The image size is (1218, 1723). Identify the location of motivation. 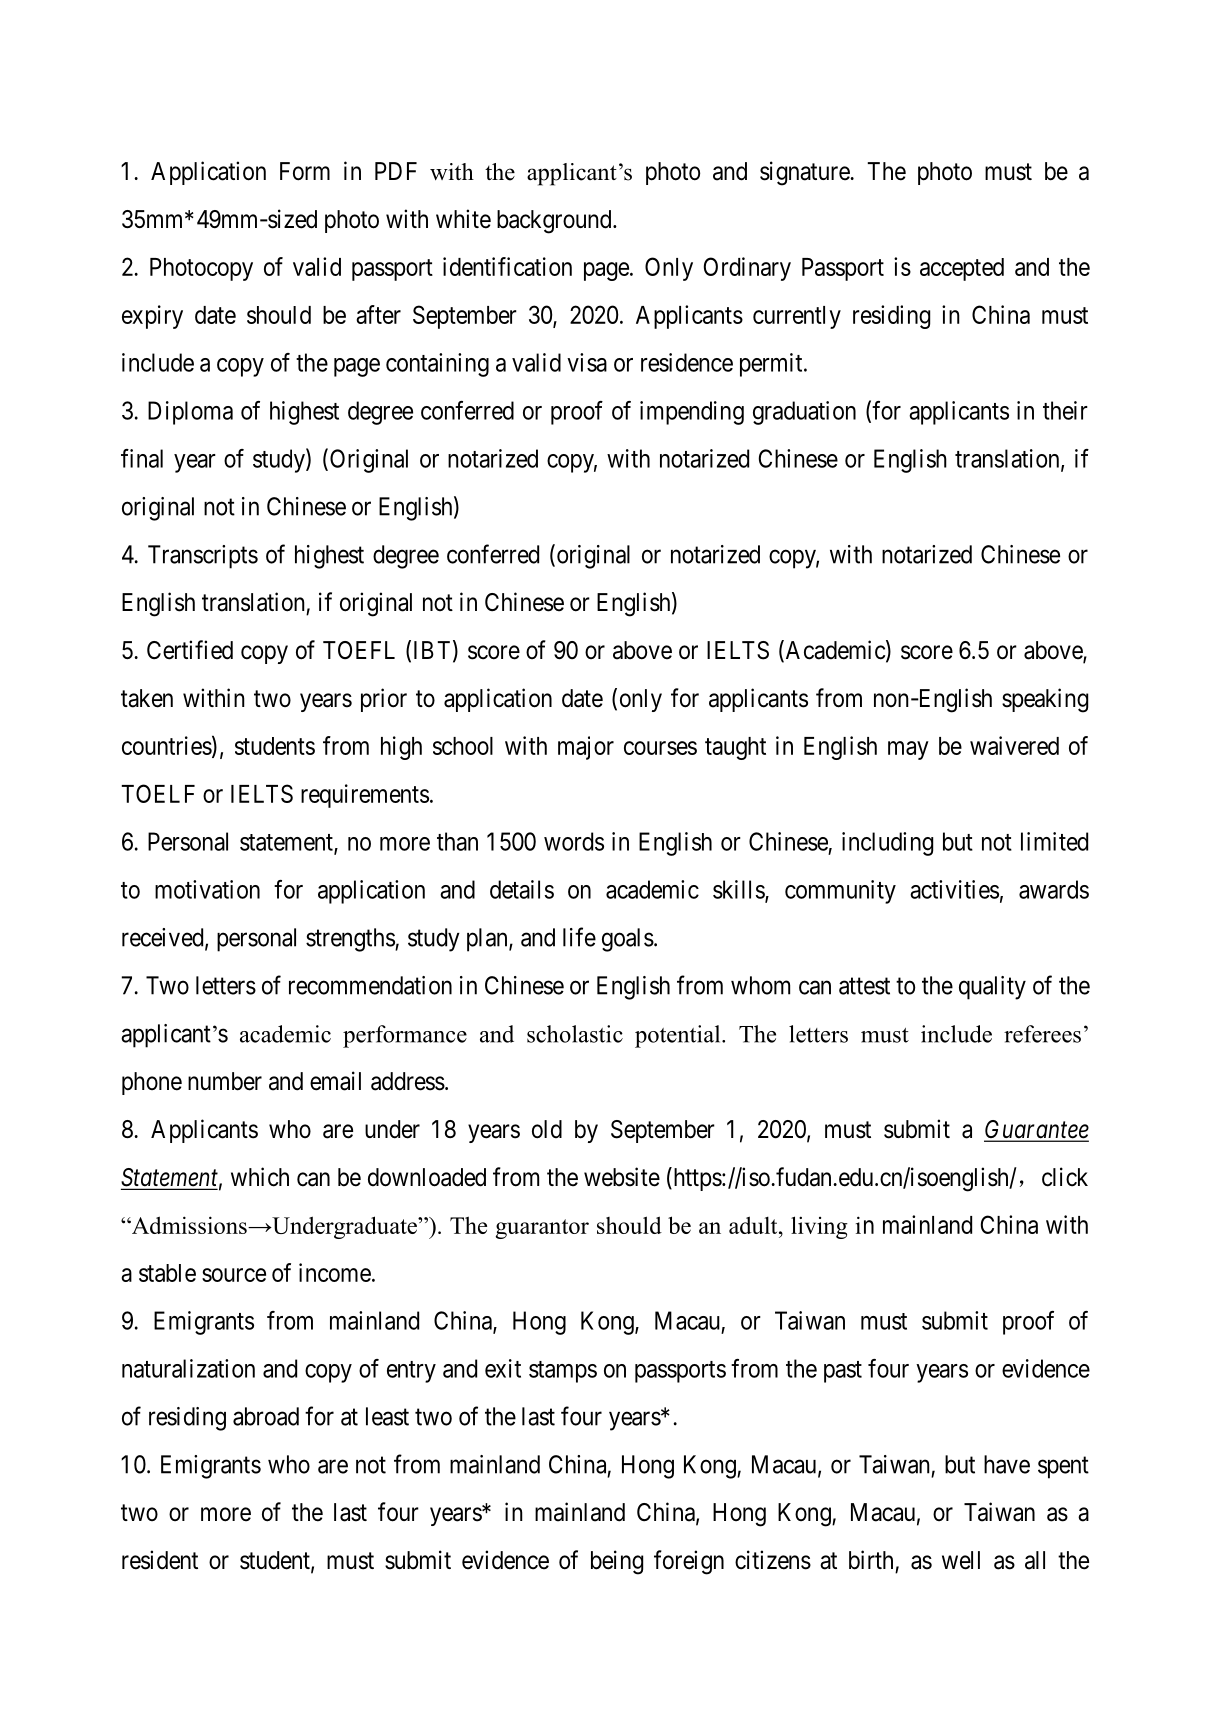
(207, 889).
